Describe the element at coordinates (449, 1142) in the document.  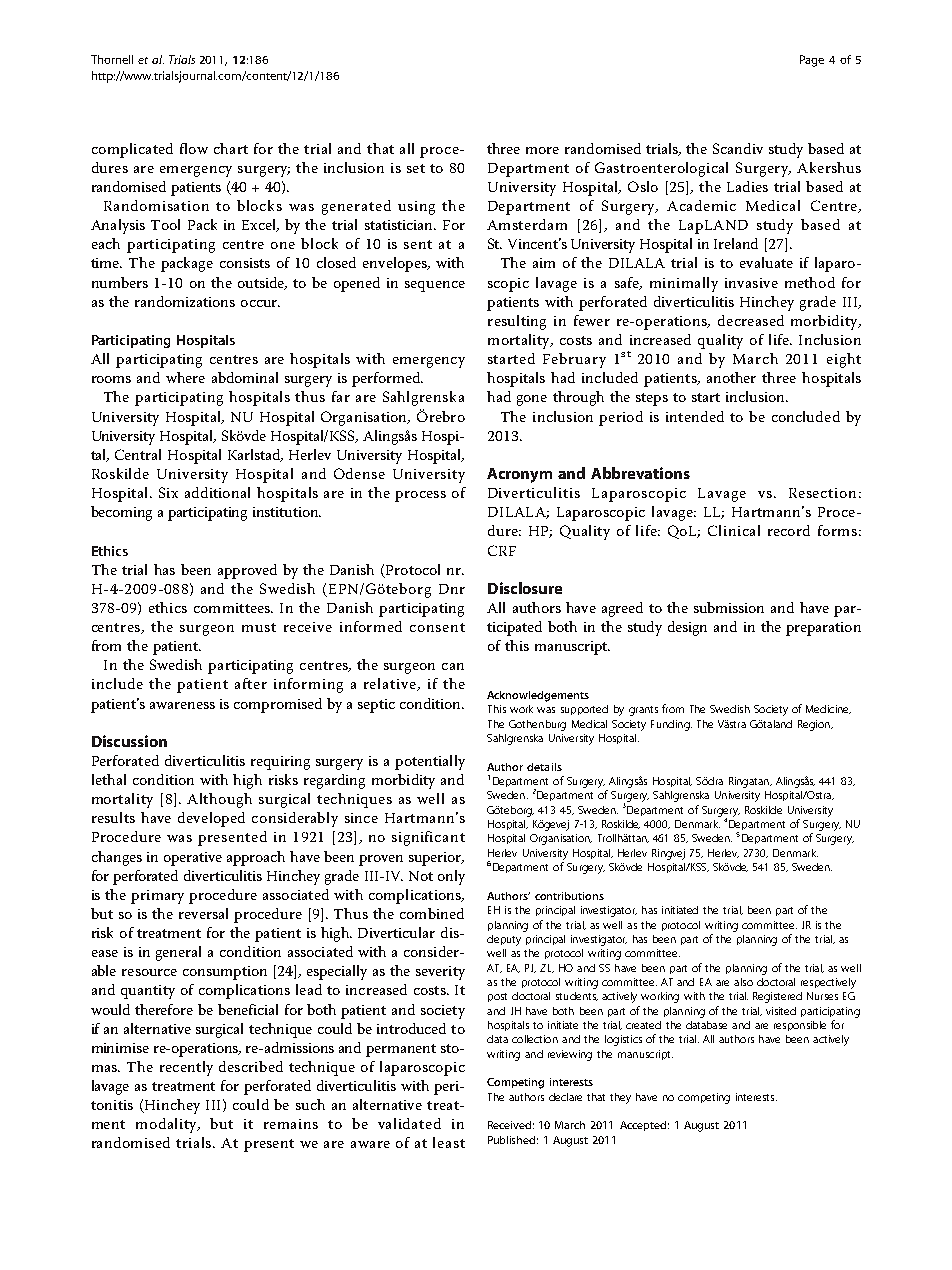
I see `least` at that location.
